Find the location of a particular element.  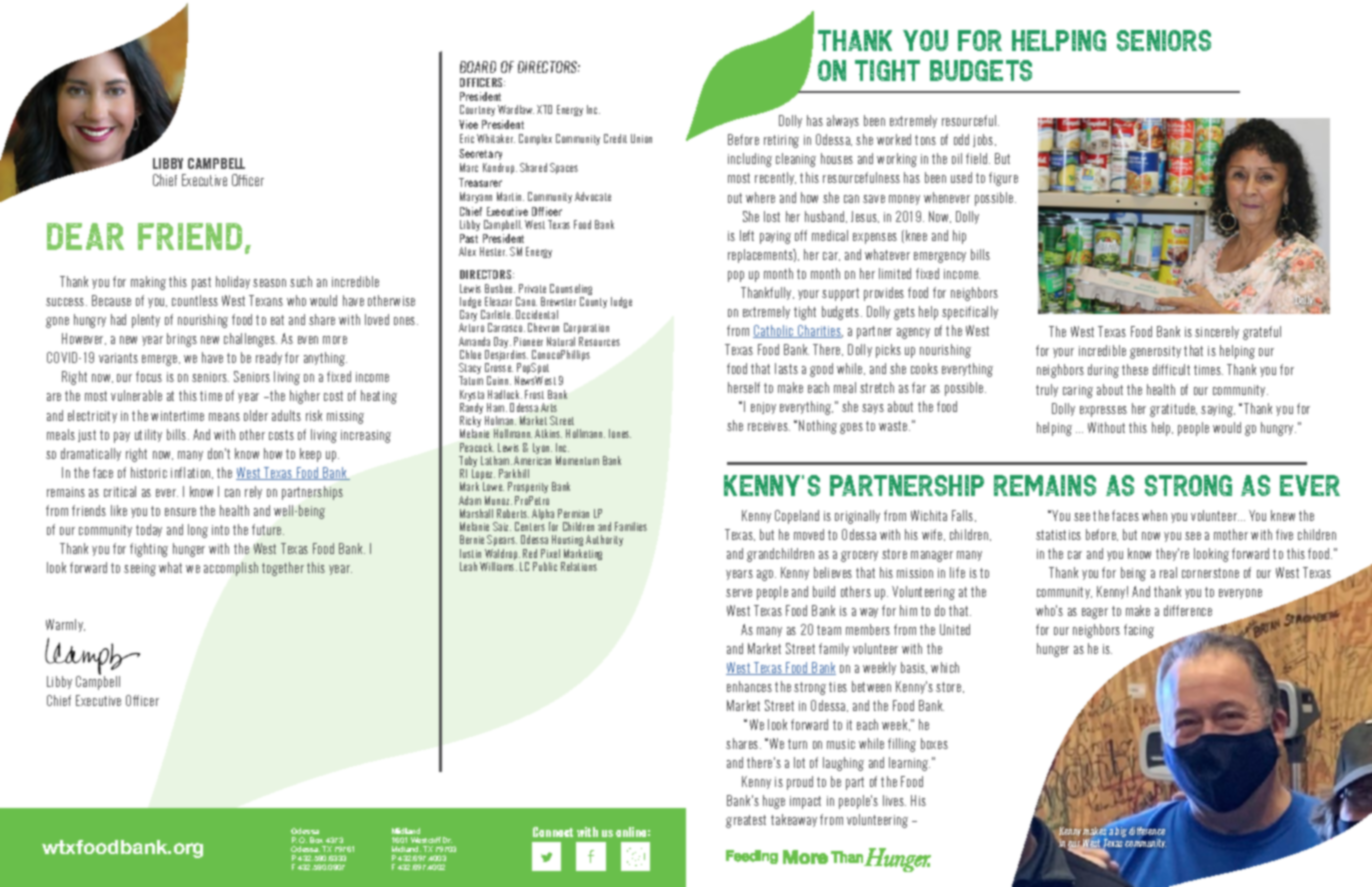

expresses is located at coordinates (1103, 411).
